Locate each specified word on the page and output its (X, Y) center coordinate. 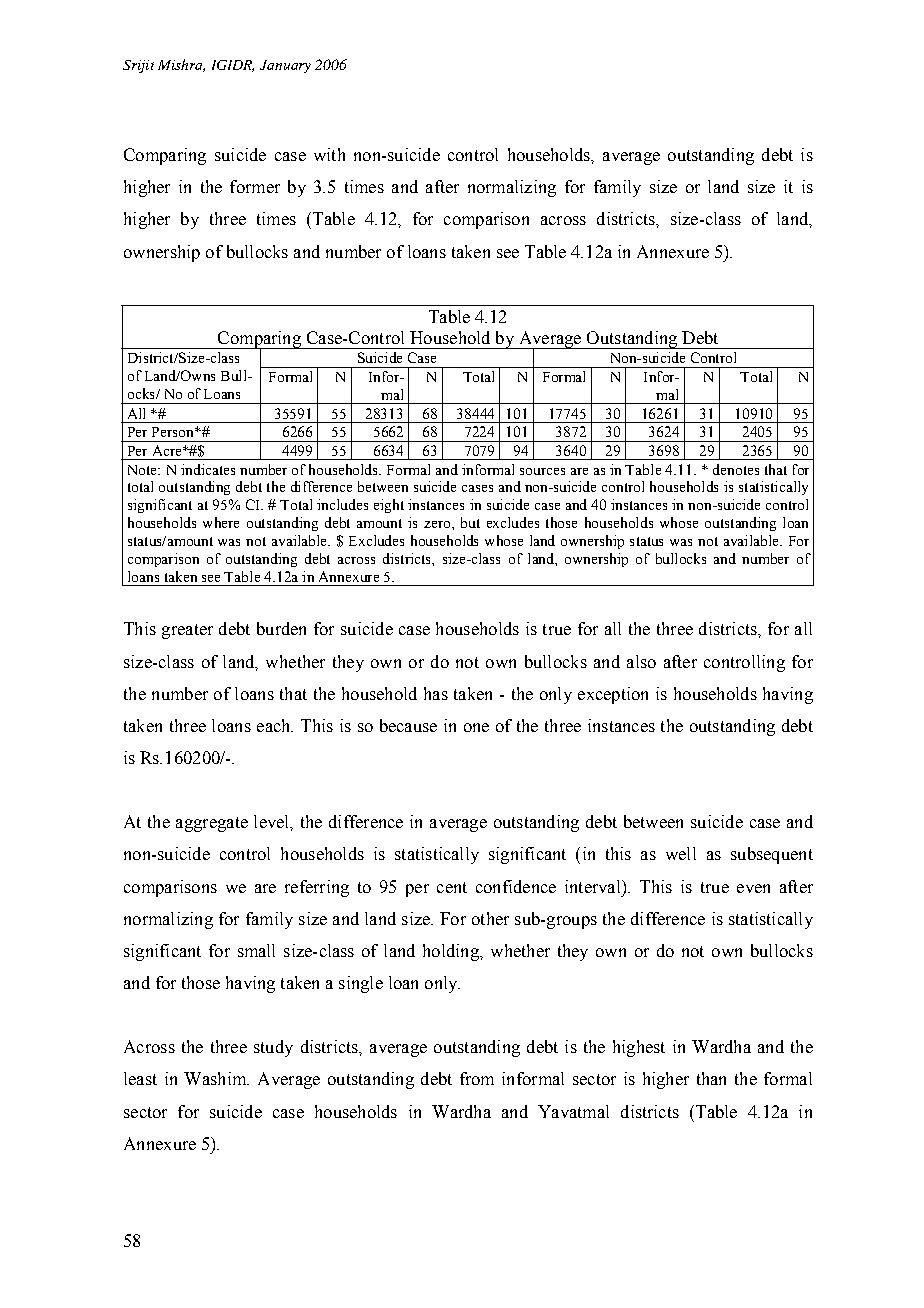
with (329, 154)
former (255, 186)
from (477, 1078)
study (273, 1048)
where (221, 522)
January (285, 66)
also (641, 661)
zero (438, 524)
